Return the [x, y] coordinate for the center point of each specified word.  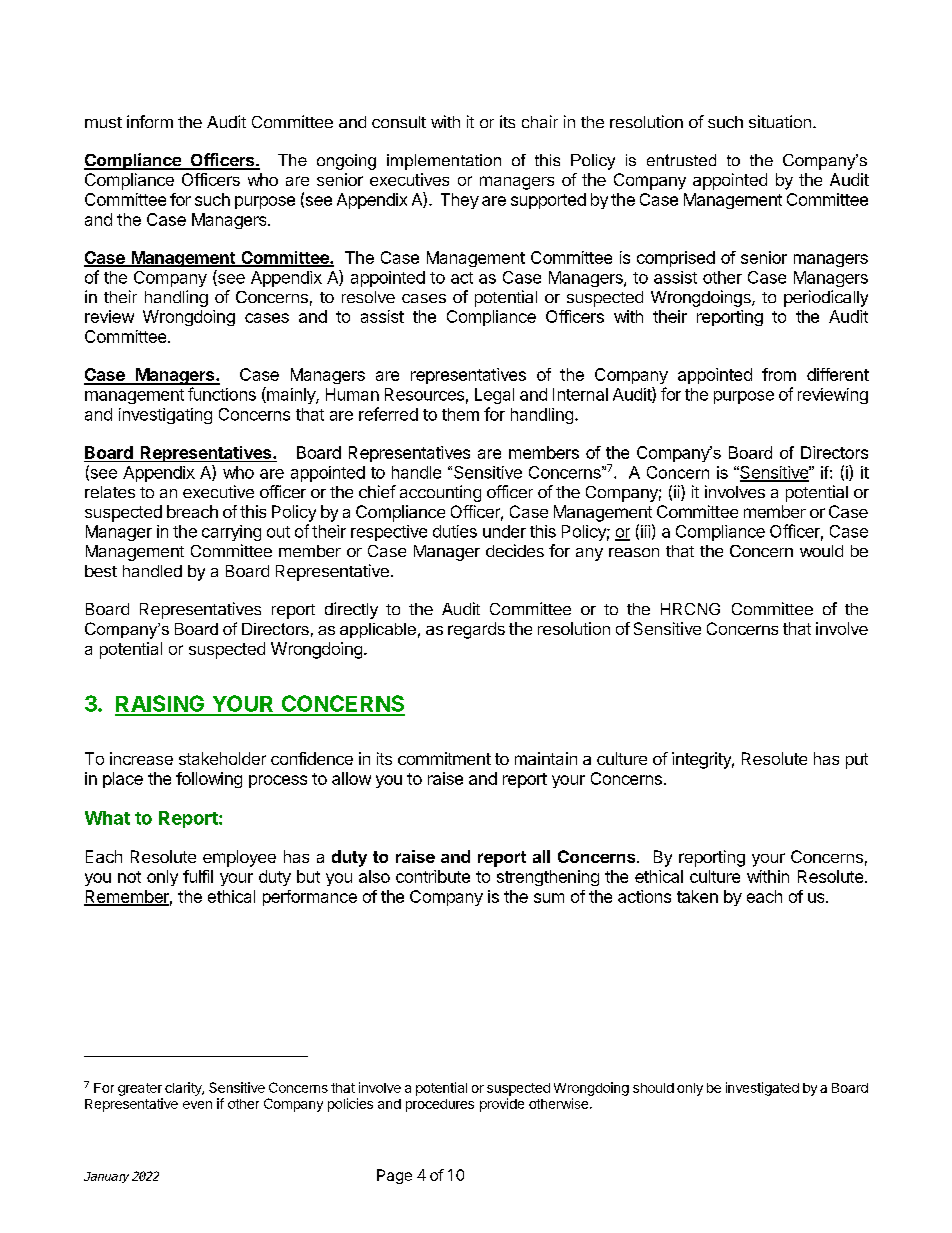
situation [780, 121]
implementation [444, 162]
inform [150, 121]
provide [502, 1105]
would [821, 551]
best [101, 571]
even [197, 1105]
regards [476, 630]
